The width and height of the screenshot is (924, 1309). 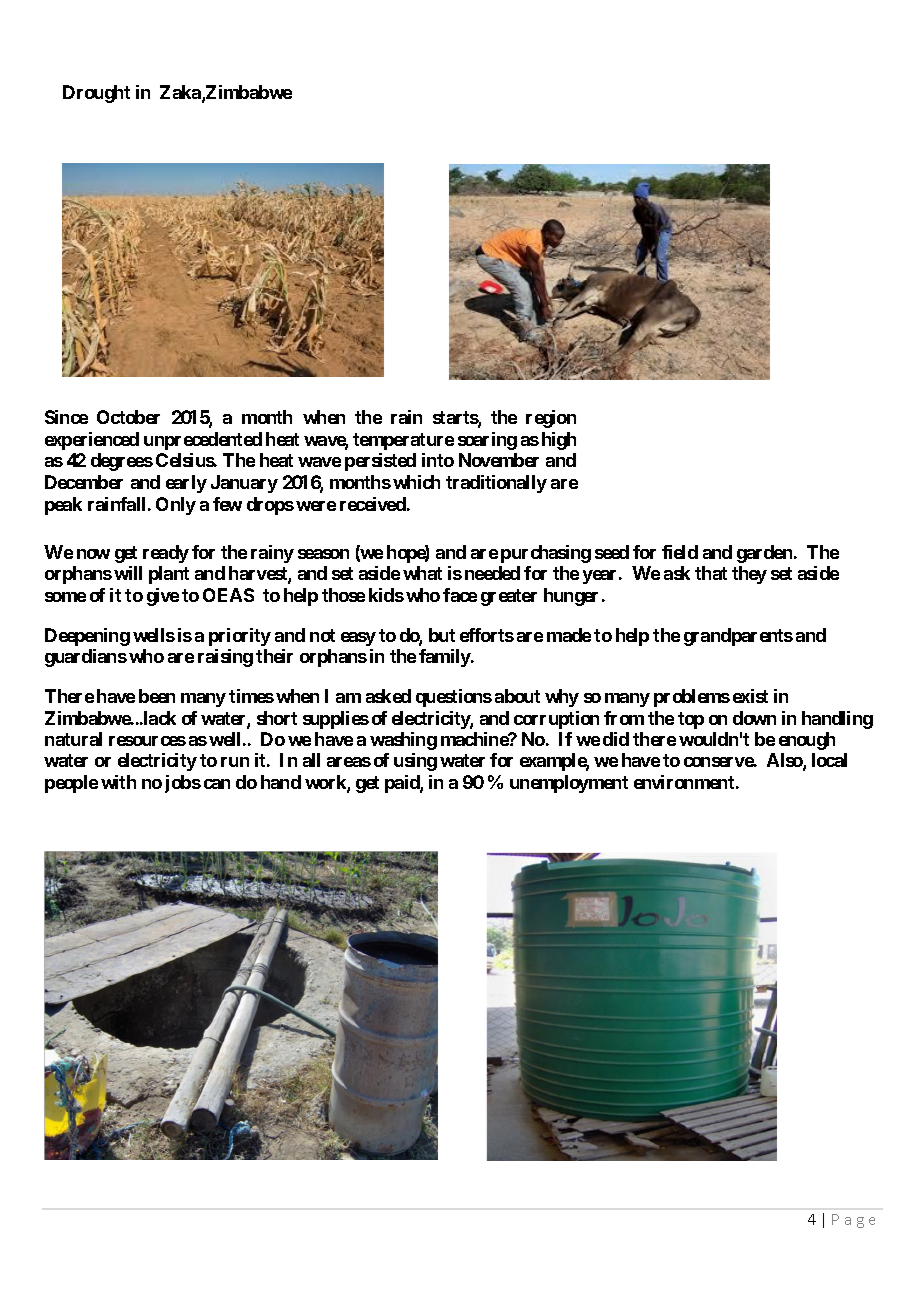 What do you see at coordinates (147, 741) in the screenshot?
I see `resources` at bounding box center [147, 741].
